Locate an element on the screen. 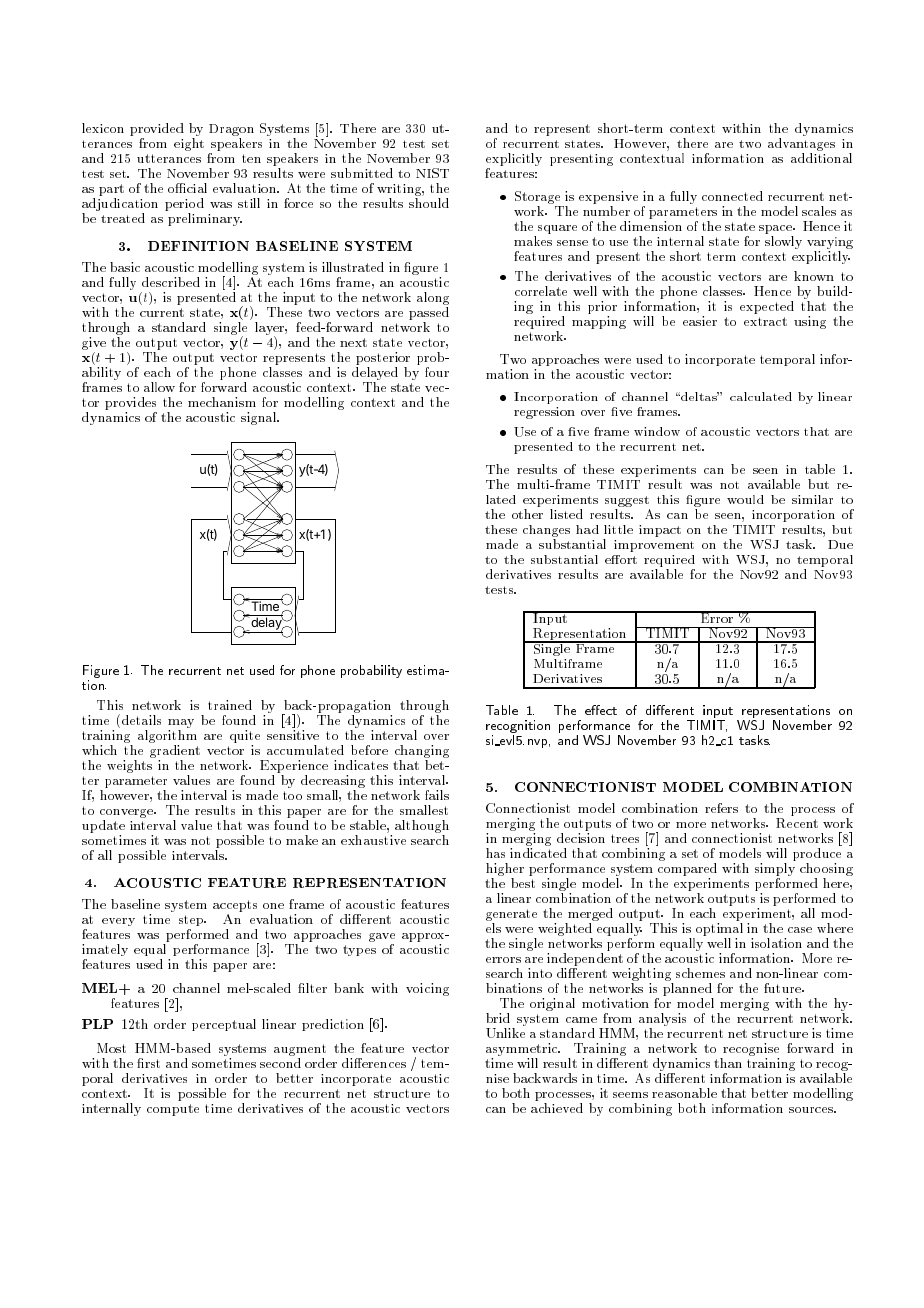  advantages is located at coordinates (801, 146).
